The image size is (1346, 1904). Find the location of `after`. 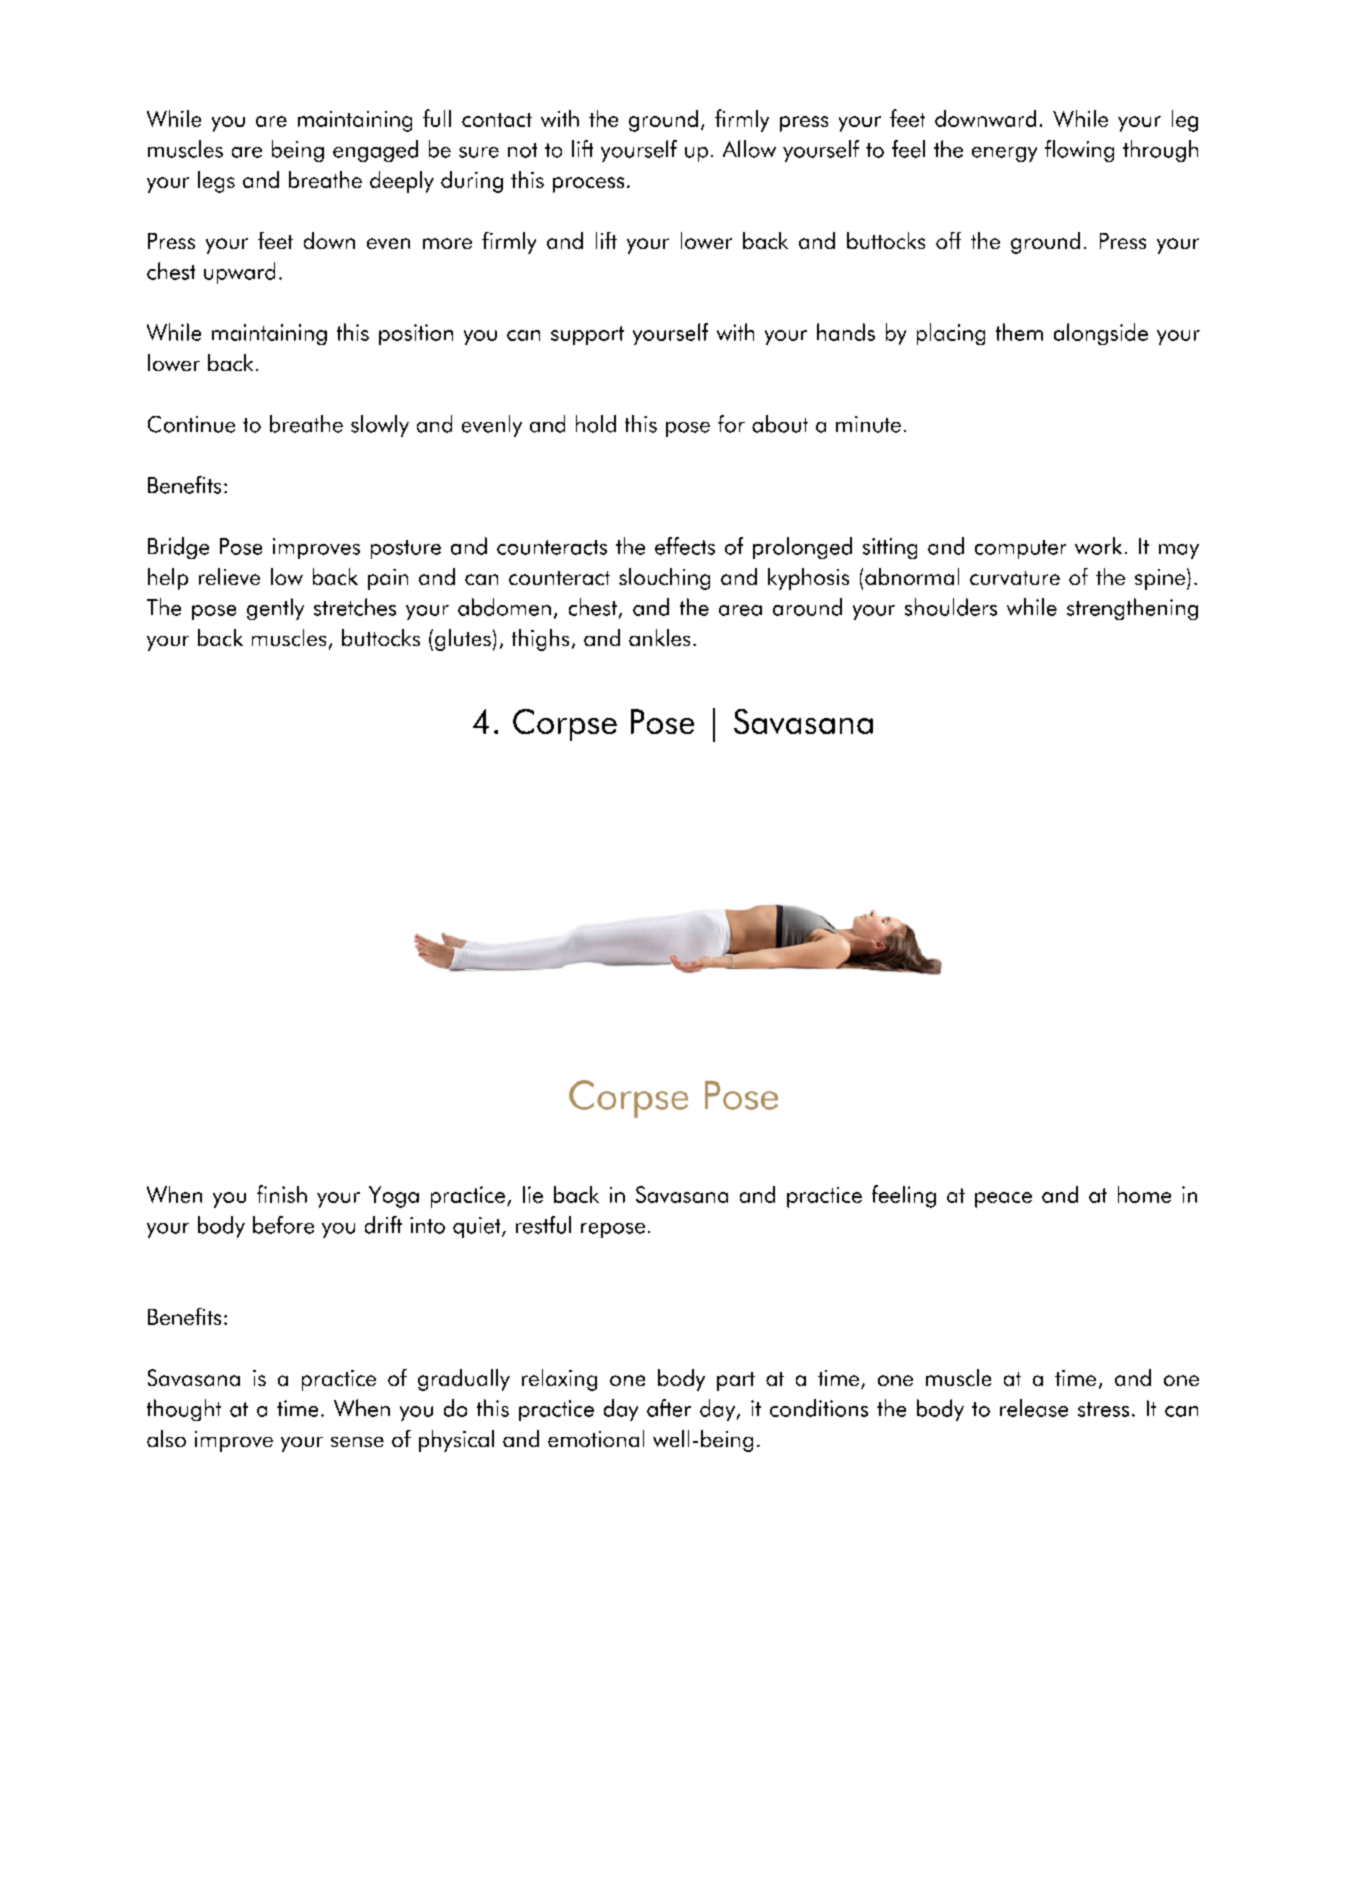

after is located at coordinates (669, 1408).
